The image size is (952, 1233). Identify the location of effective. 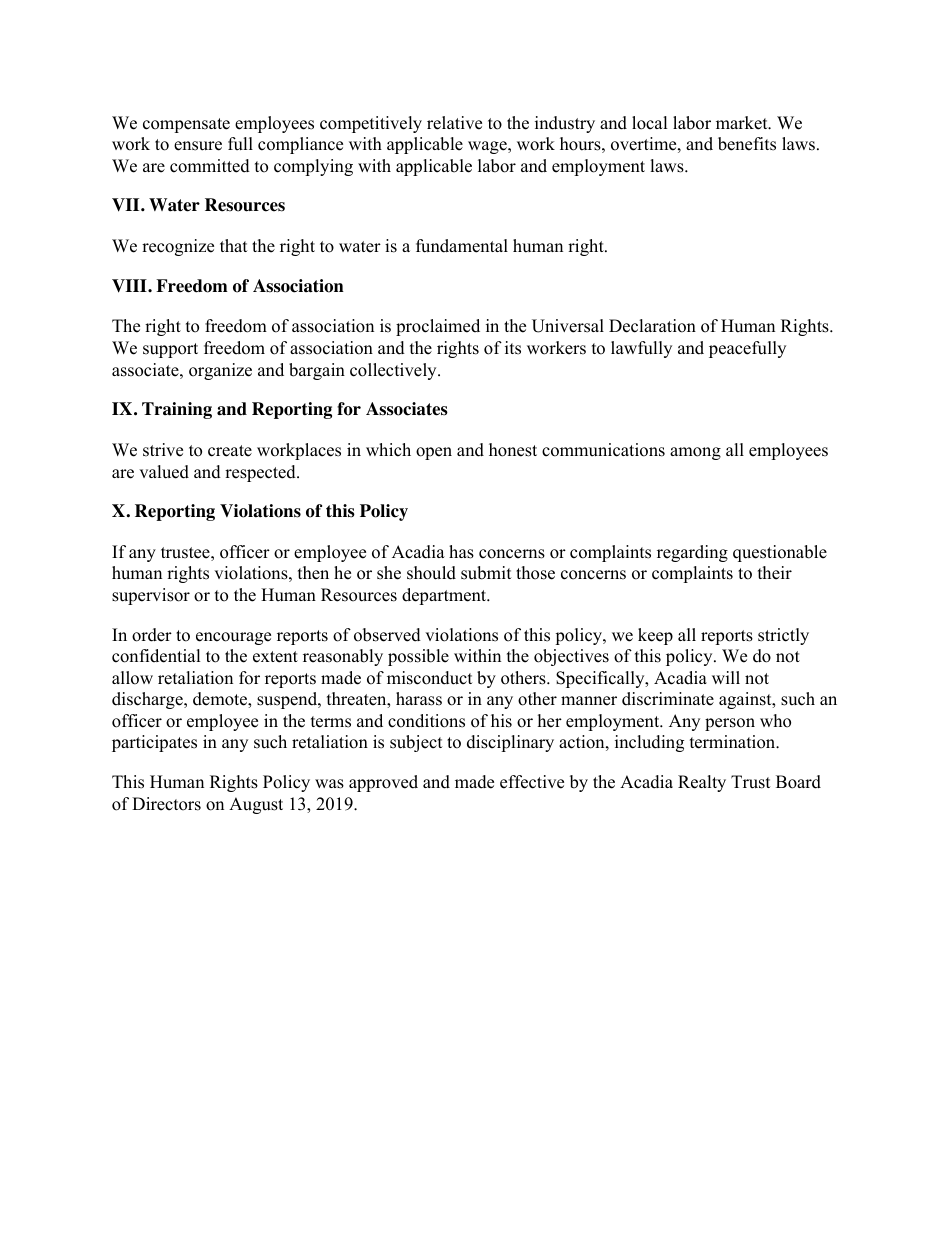
(532, 782).
